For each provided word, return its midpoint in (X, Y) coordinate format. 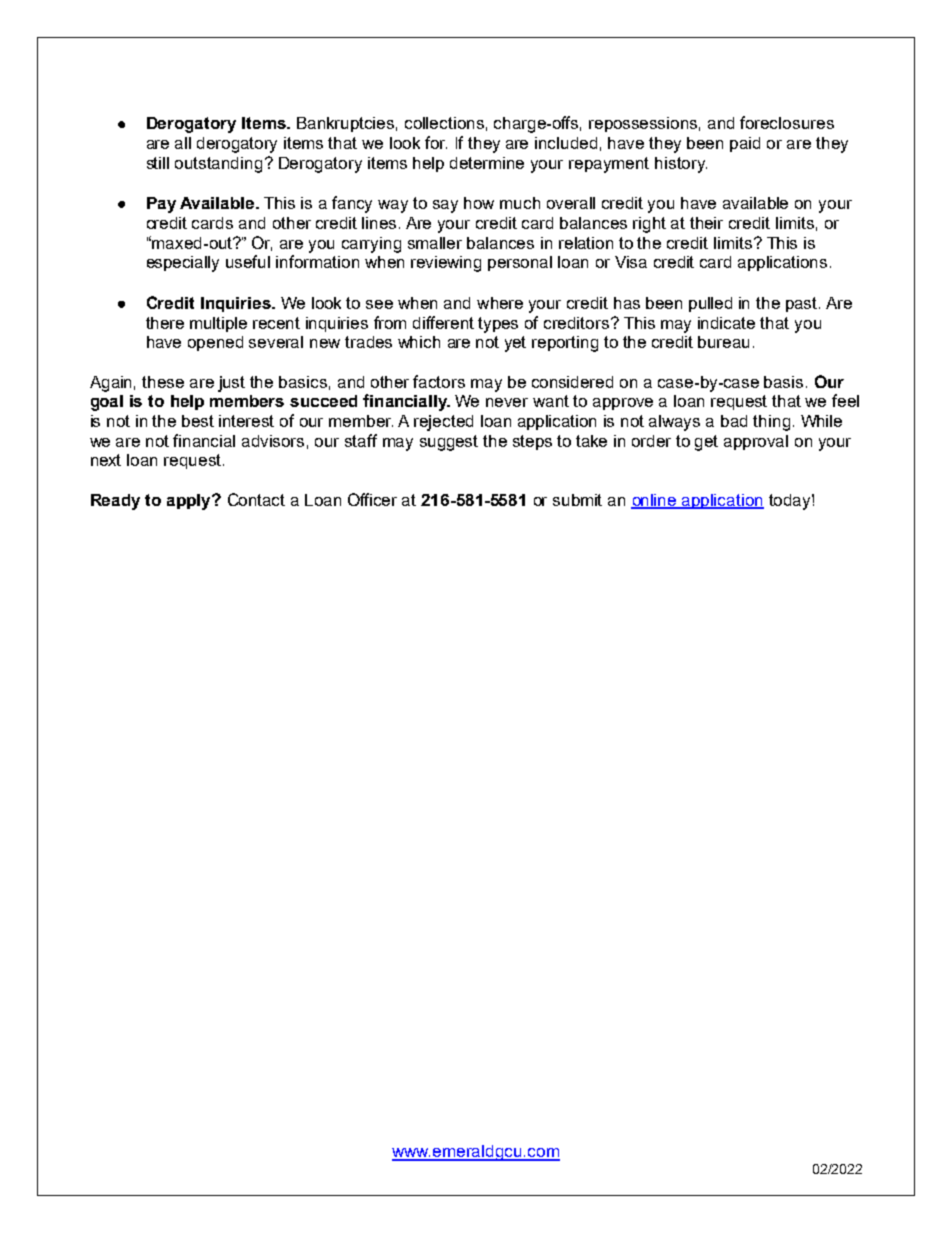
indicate (726, 323)
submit (577, 500)
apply (190, 502)
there (165, 323)
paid (745, 144)
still (158, 163)
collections (444, 123)
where (500, 303)
